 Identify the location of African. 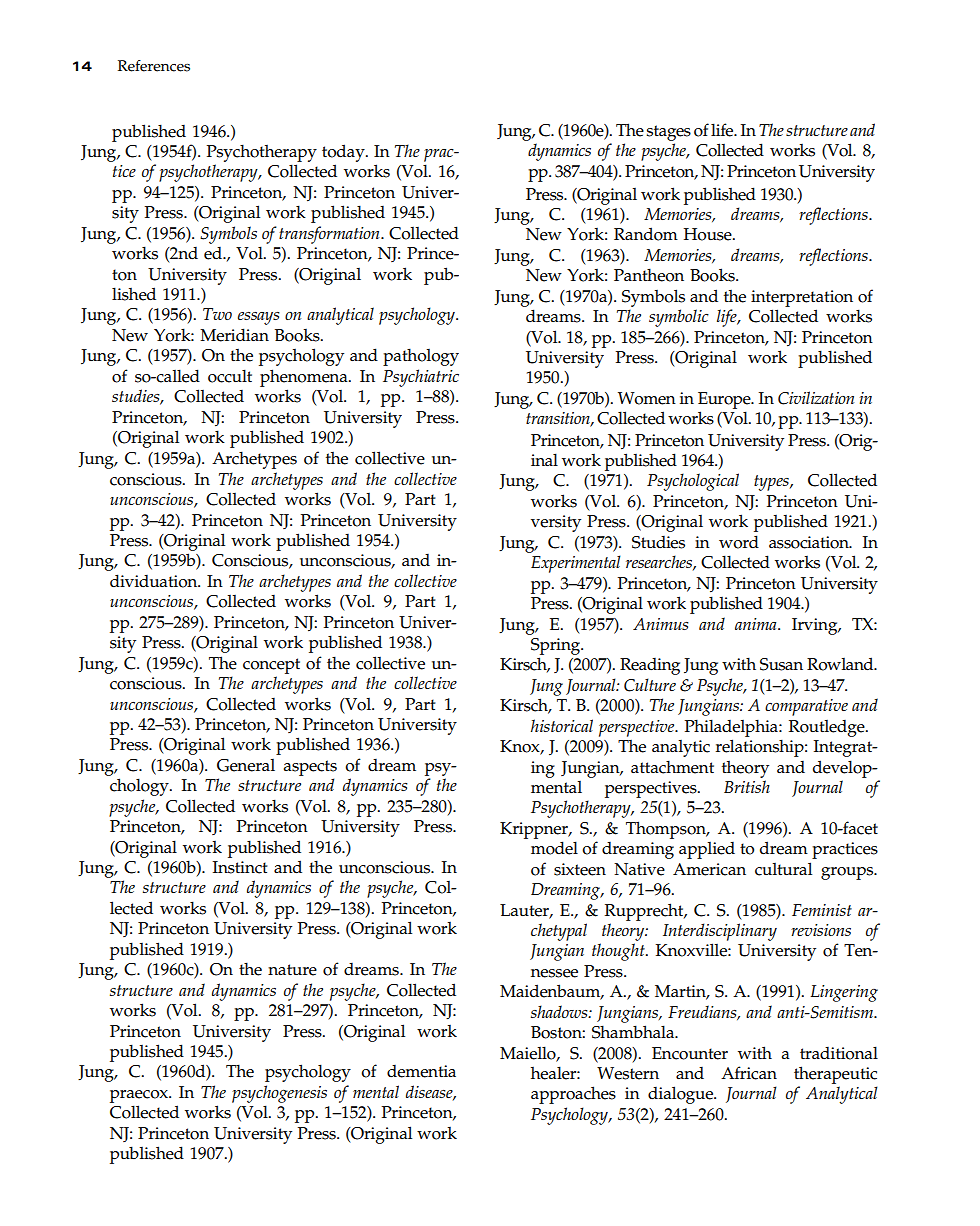
(749, 1073).
